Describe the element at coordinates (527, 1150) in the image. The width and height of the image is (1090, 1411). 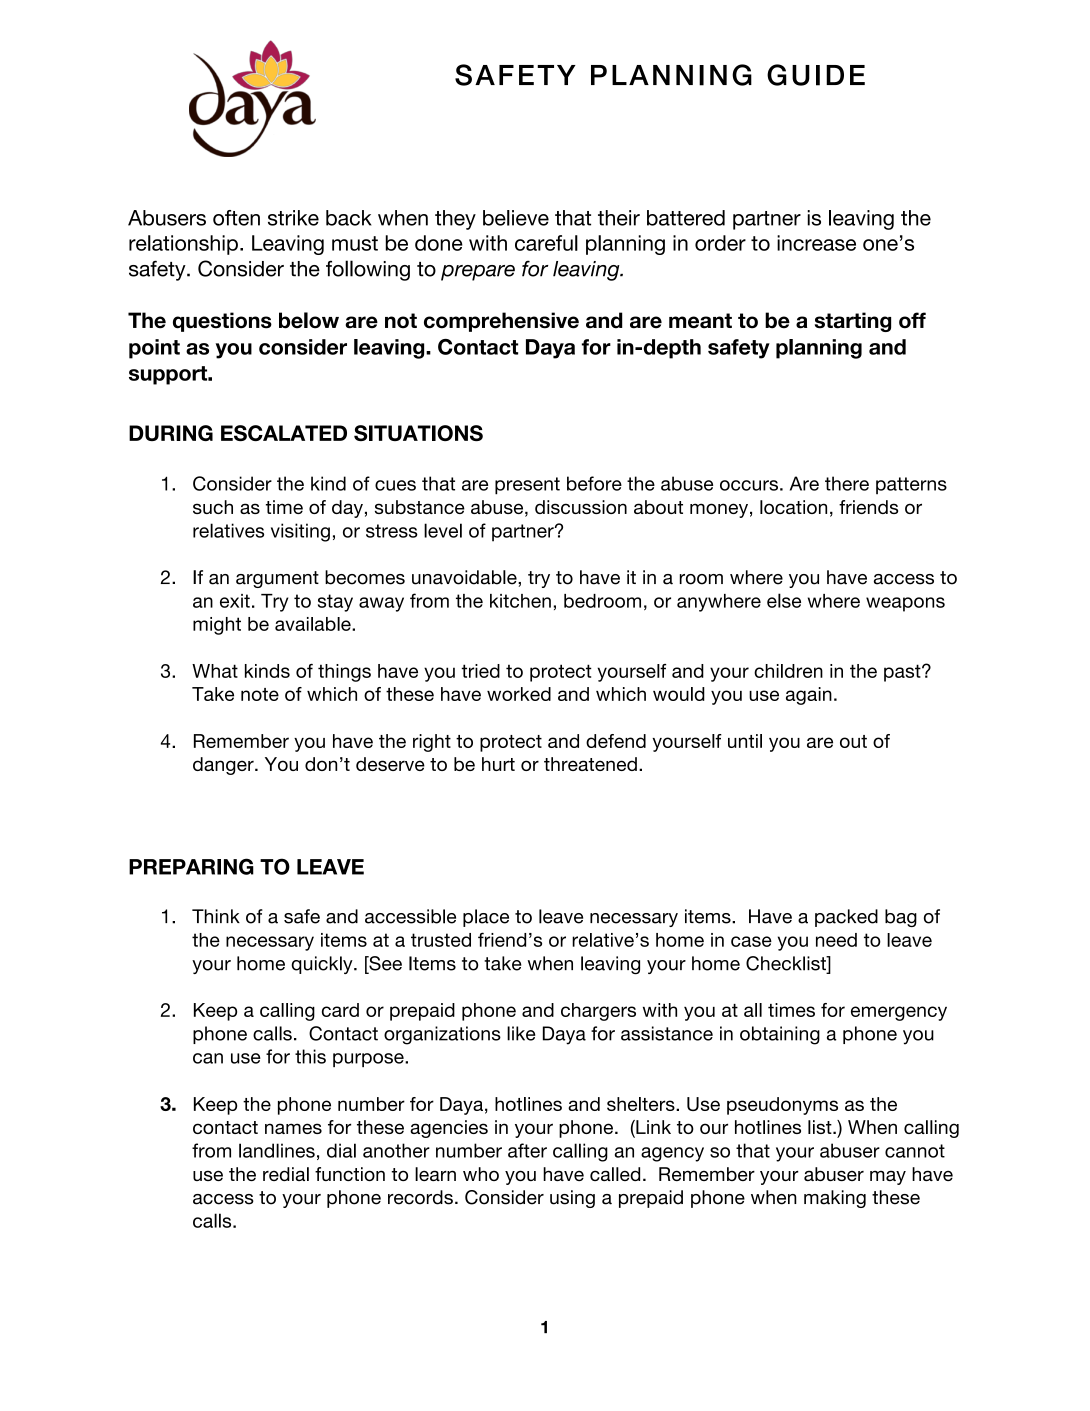
I see `after` at that location.
